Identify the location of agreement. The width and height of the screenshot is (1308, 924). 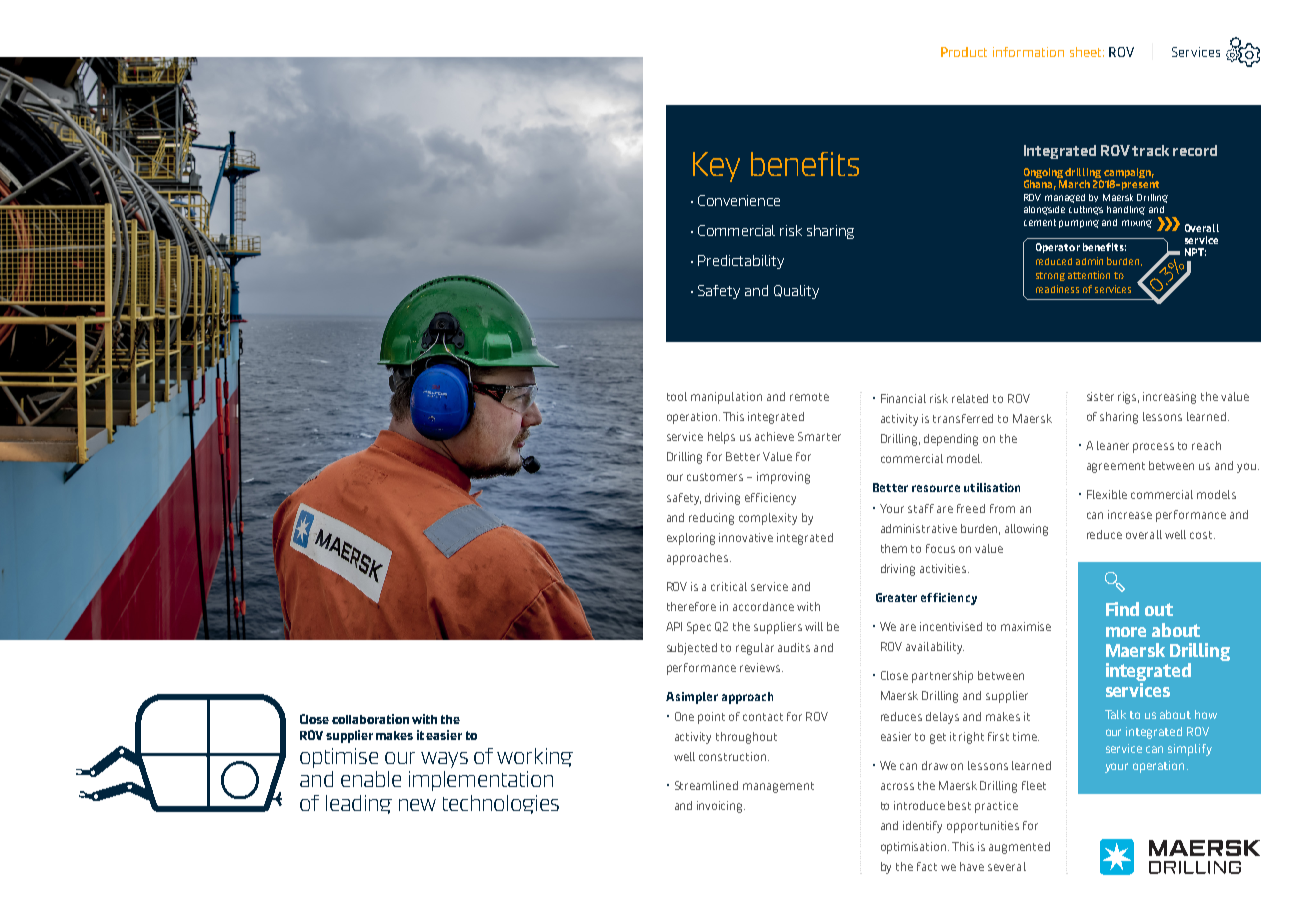
(1116, 467).
